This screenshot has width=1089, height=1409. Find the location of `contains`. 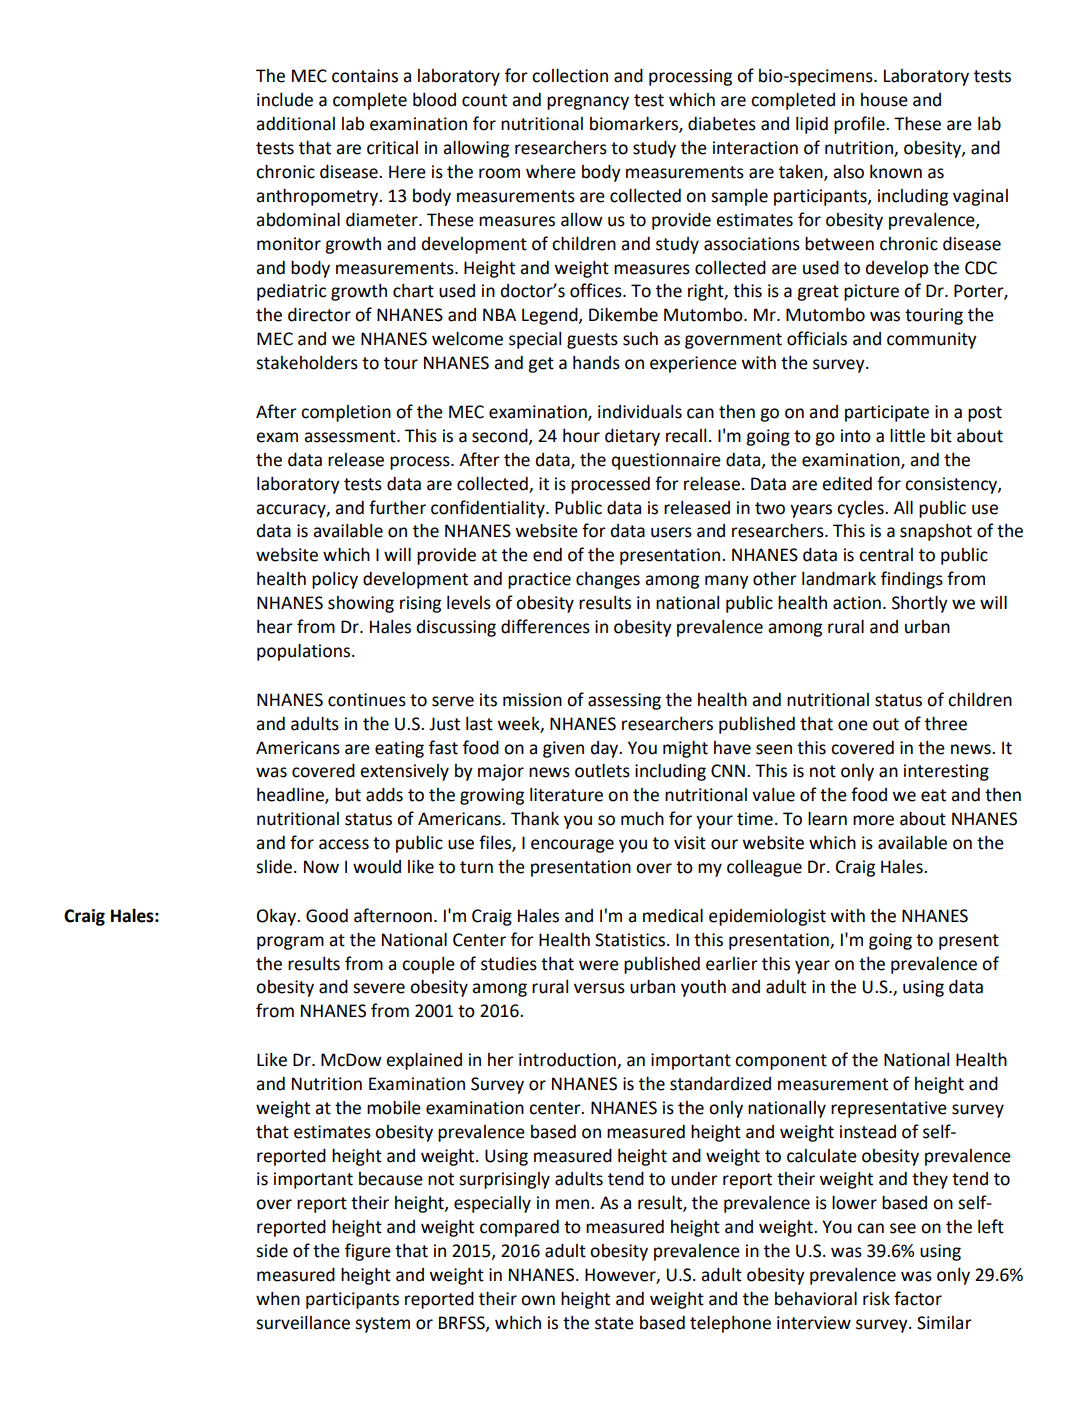

contains is located at coordinates (365, 76).
